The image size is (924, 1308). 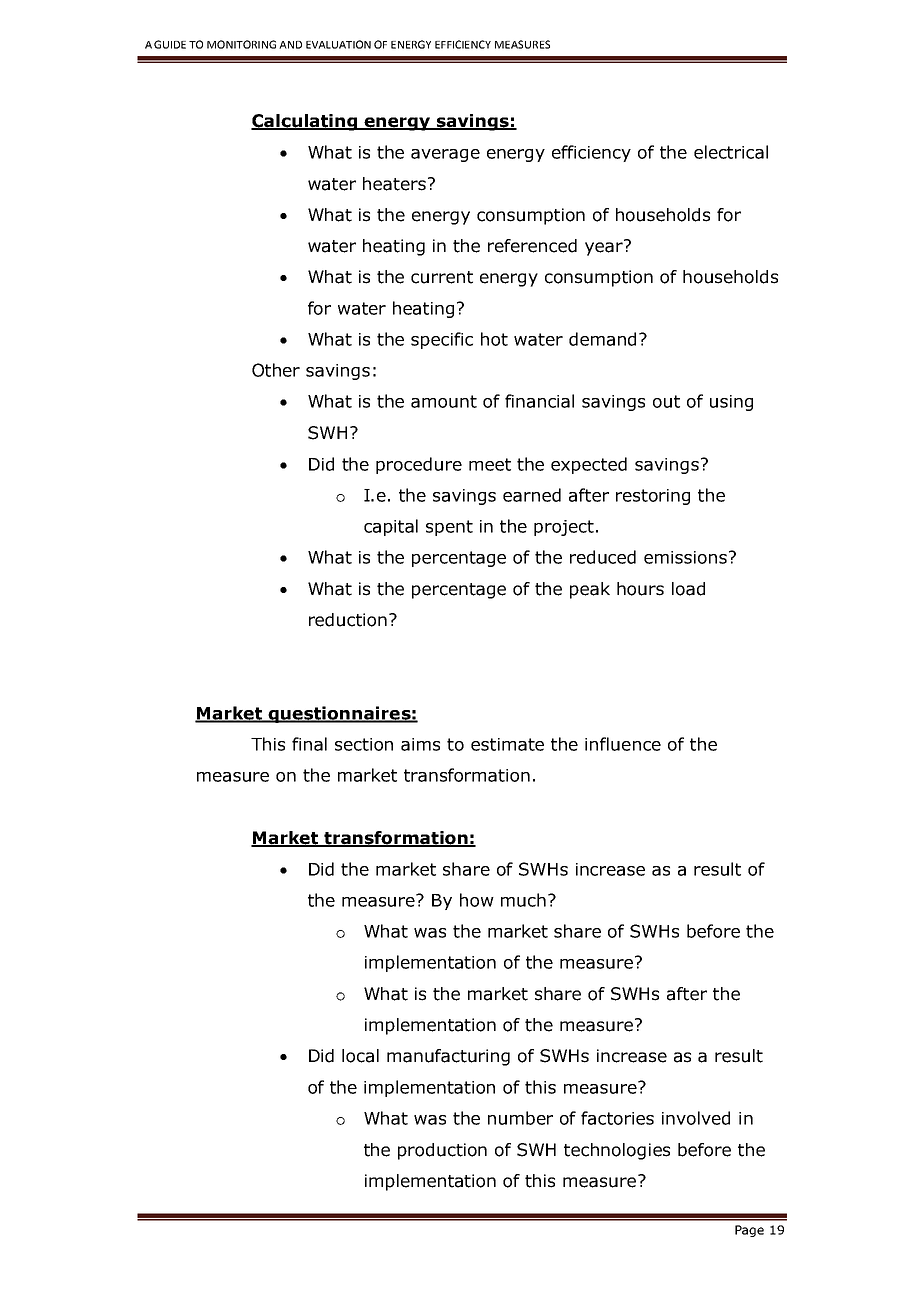 I want to click on local, so click(x=360, y=1056).
